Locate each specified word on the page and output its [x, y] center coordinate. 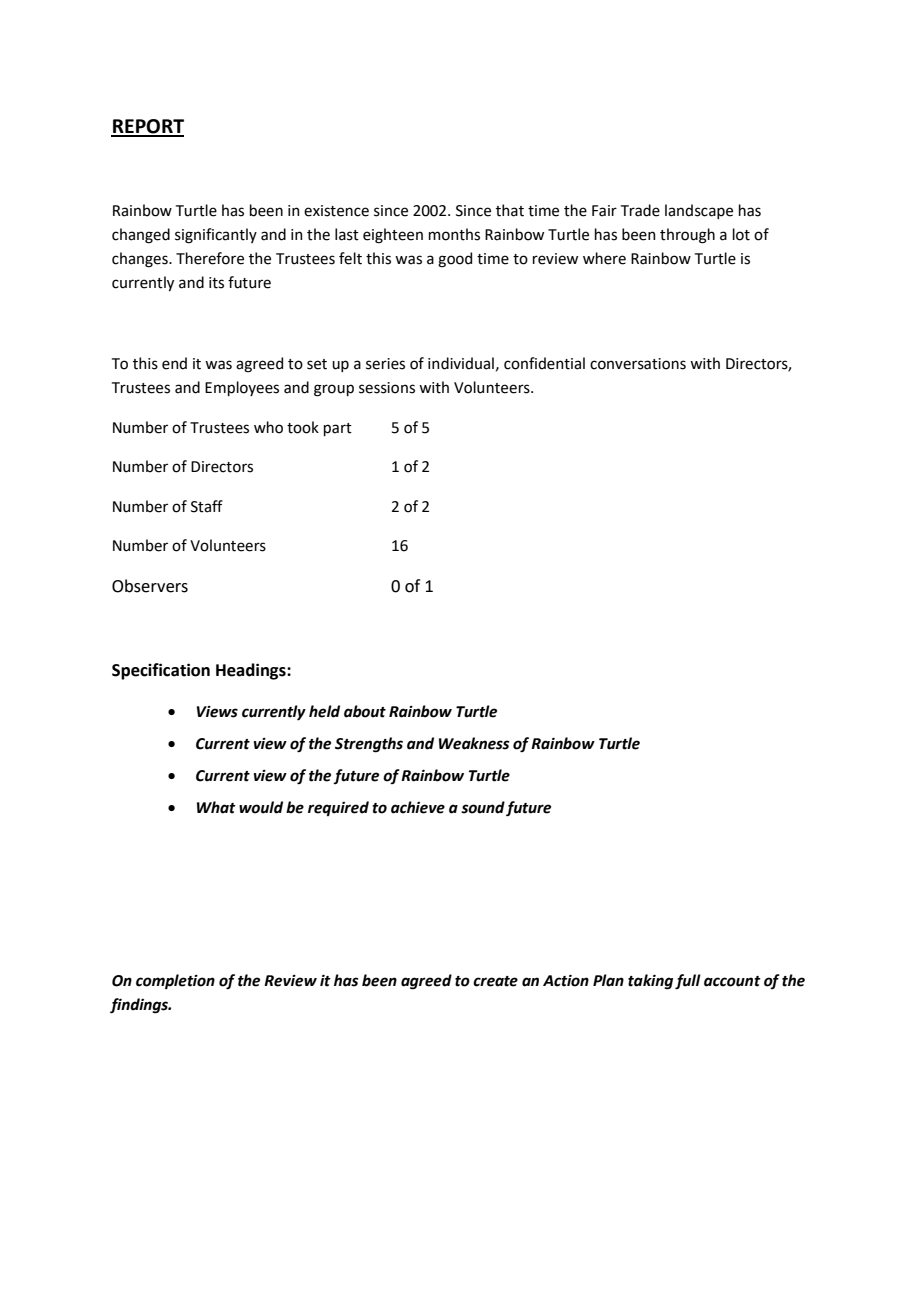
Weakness [474, 743]
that [510, 210]
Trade [640, 210]
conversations [638, 364]
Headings [252, 671]
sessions [387, 388]
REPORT [147, 127]
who [268, 427]
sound [483, 807]
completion [175, 981]
